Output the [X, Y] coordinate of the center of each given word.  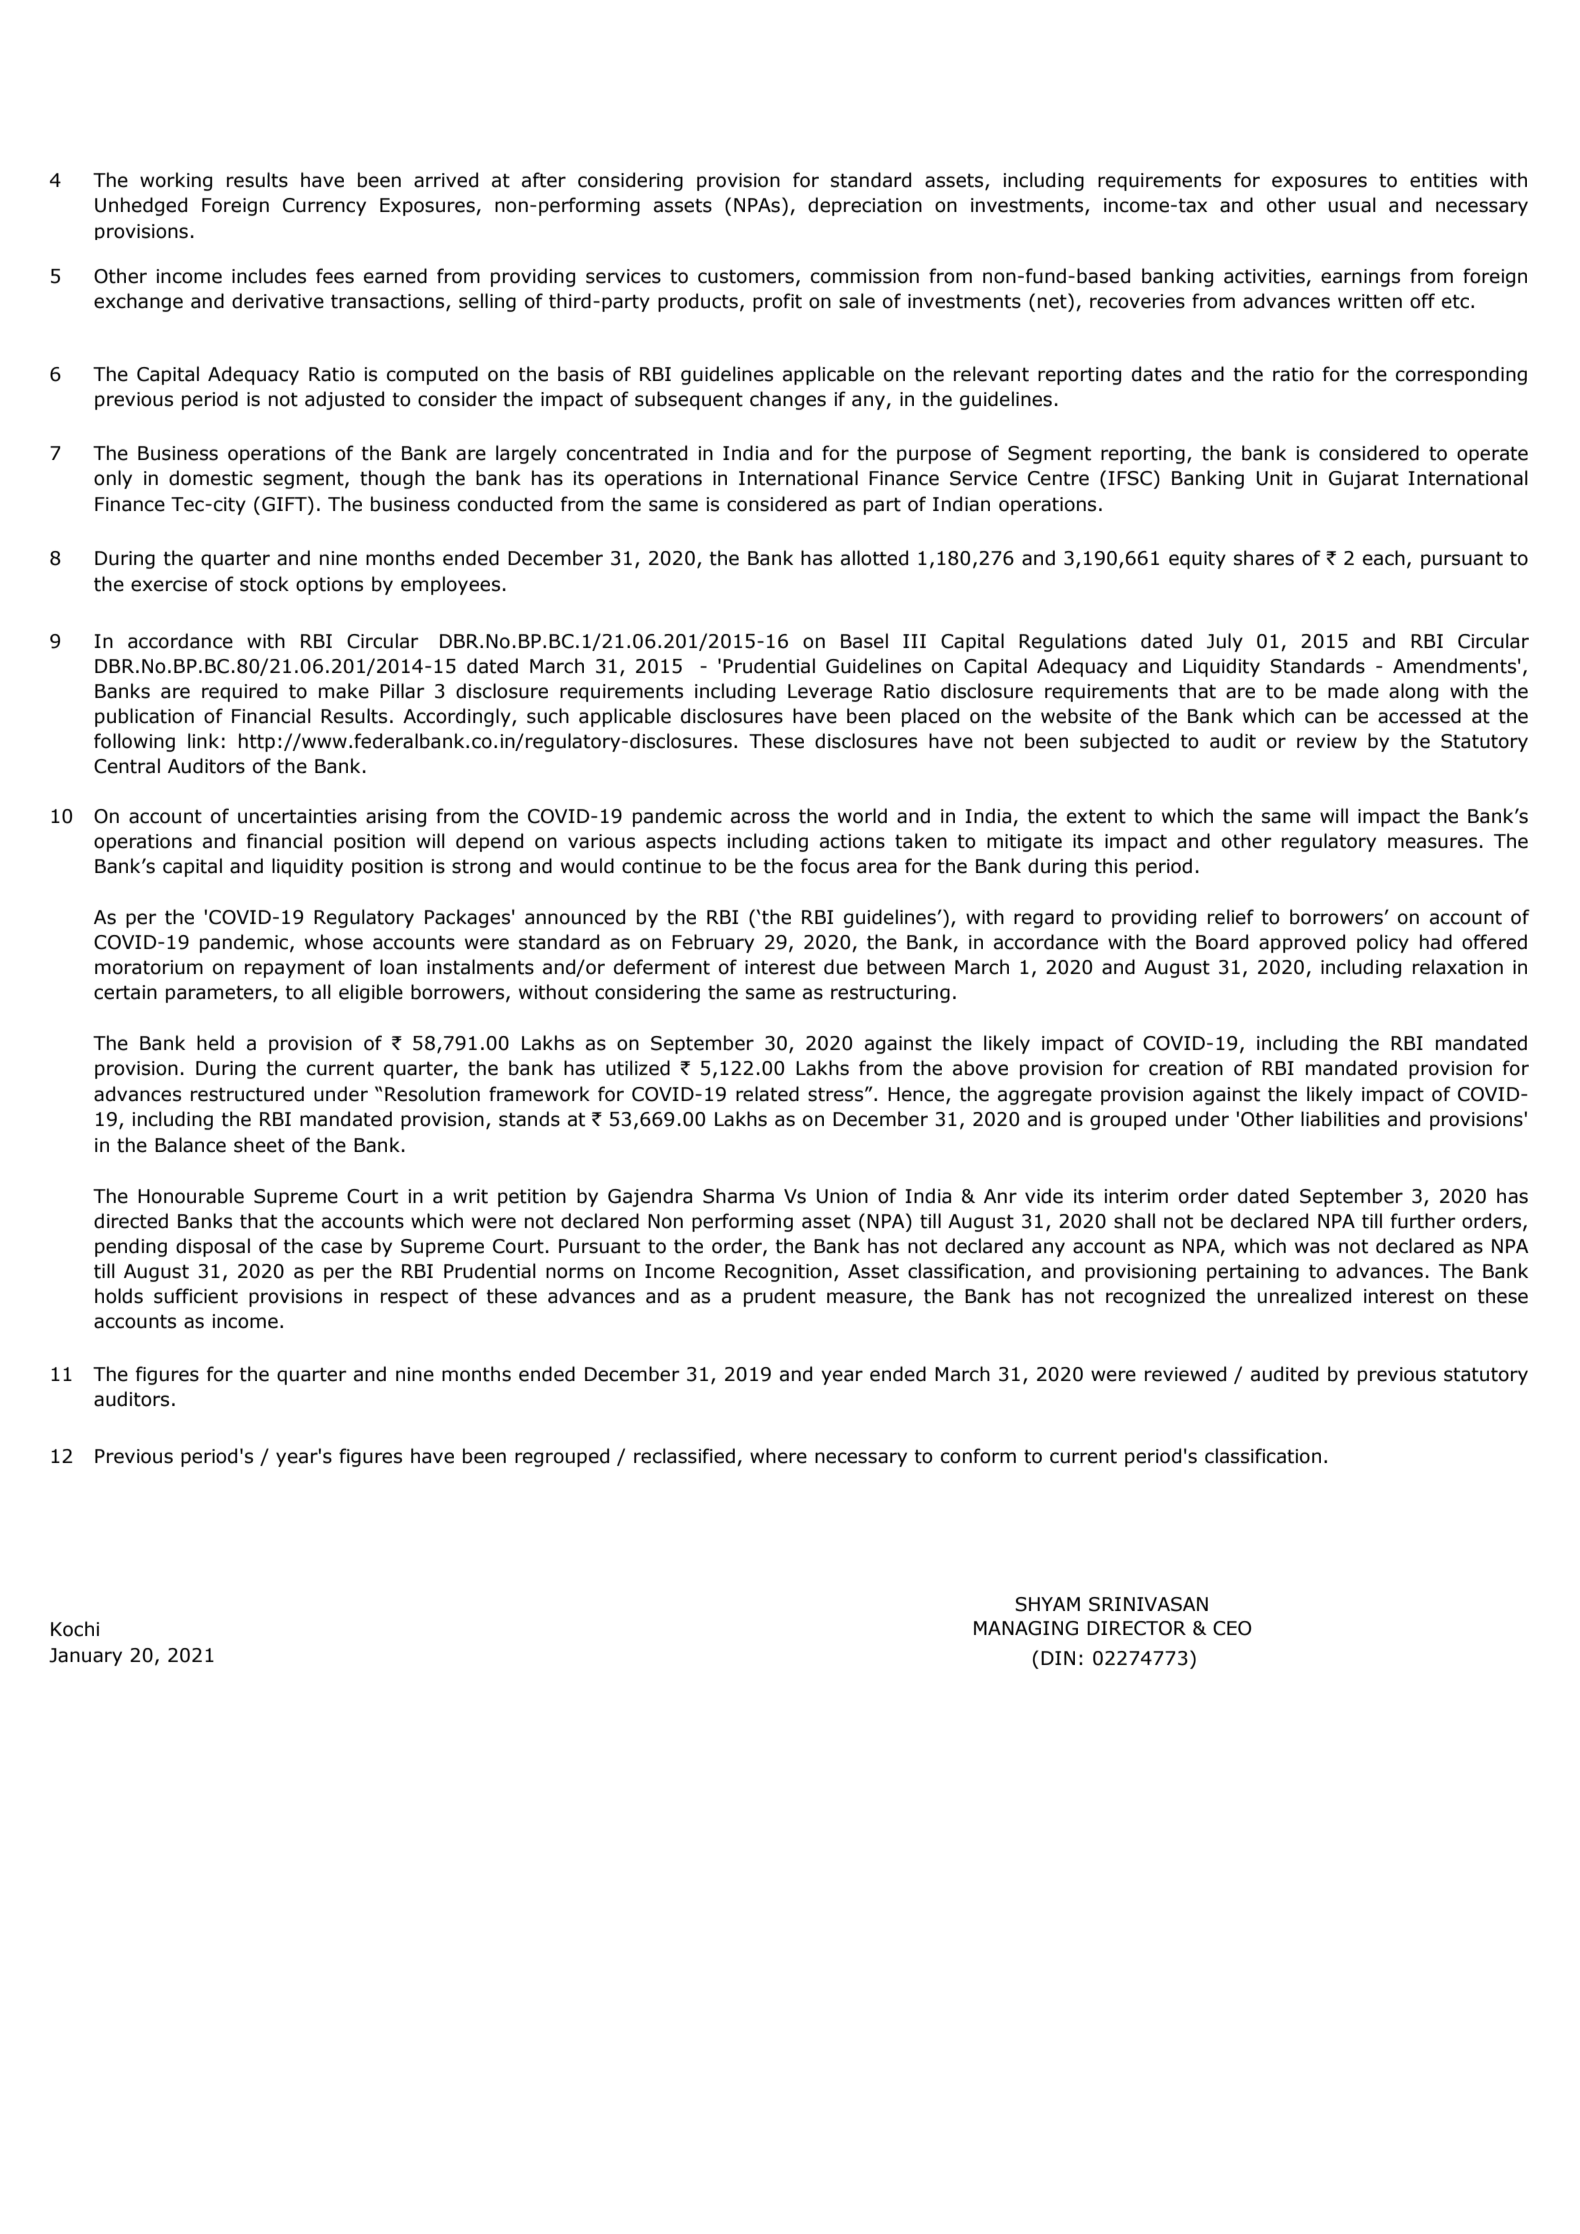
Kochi [75, 1629]
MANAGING [1026, 1628]
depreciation [865, 206]
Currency [324, 207]
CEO [1232, 1628]
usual [1352, 205]
